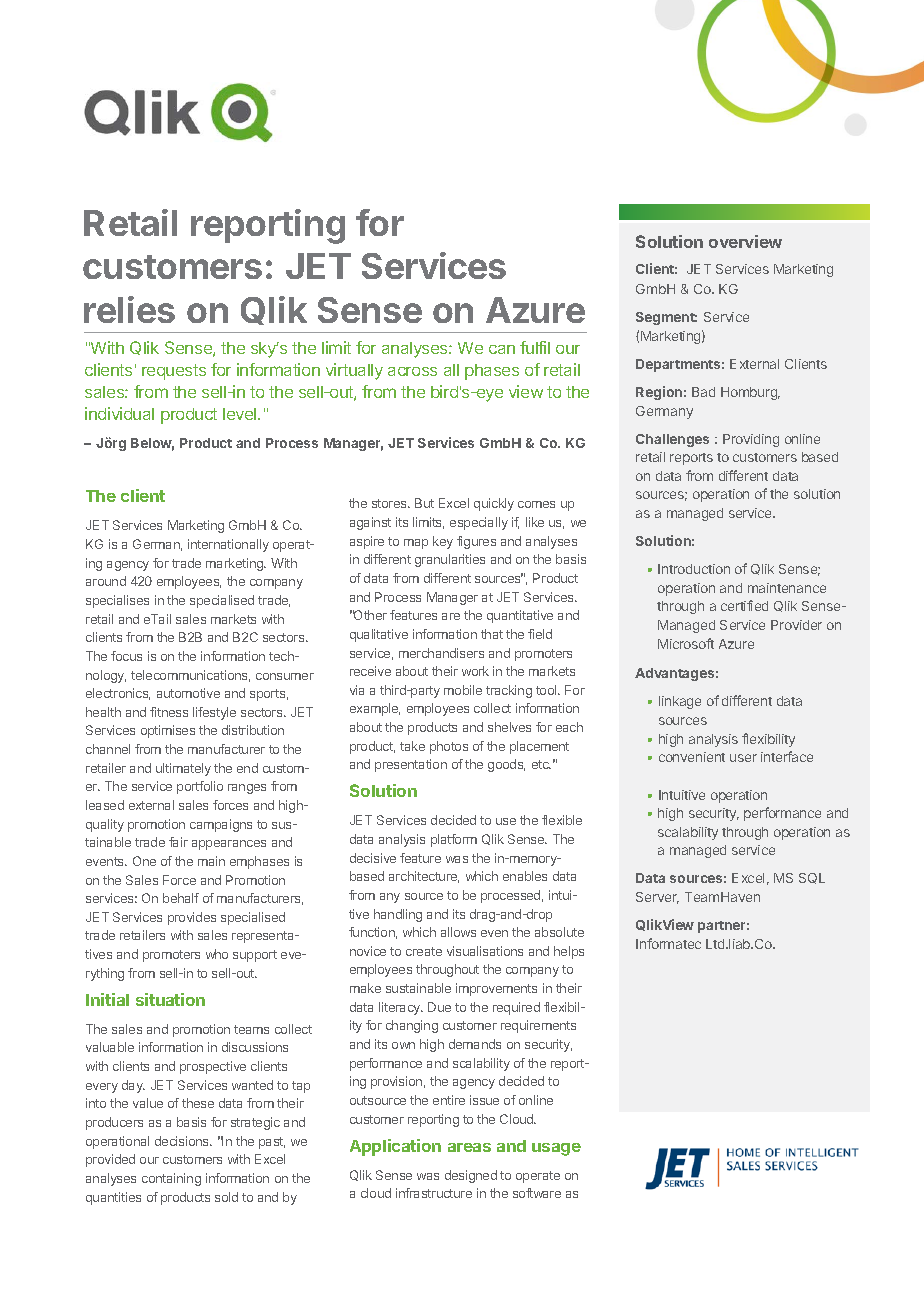 The width and height of the screenshot is (924, 1308). What do you see at coordinates (471, 1176) in the screenshot?
I see `designed` at bounding box center [471, 1176].
